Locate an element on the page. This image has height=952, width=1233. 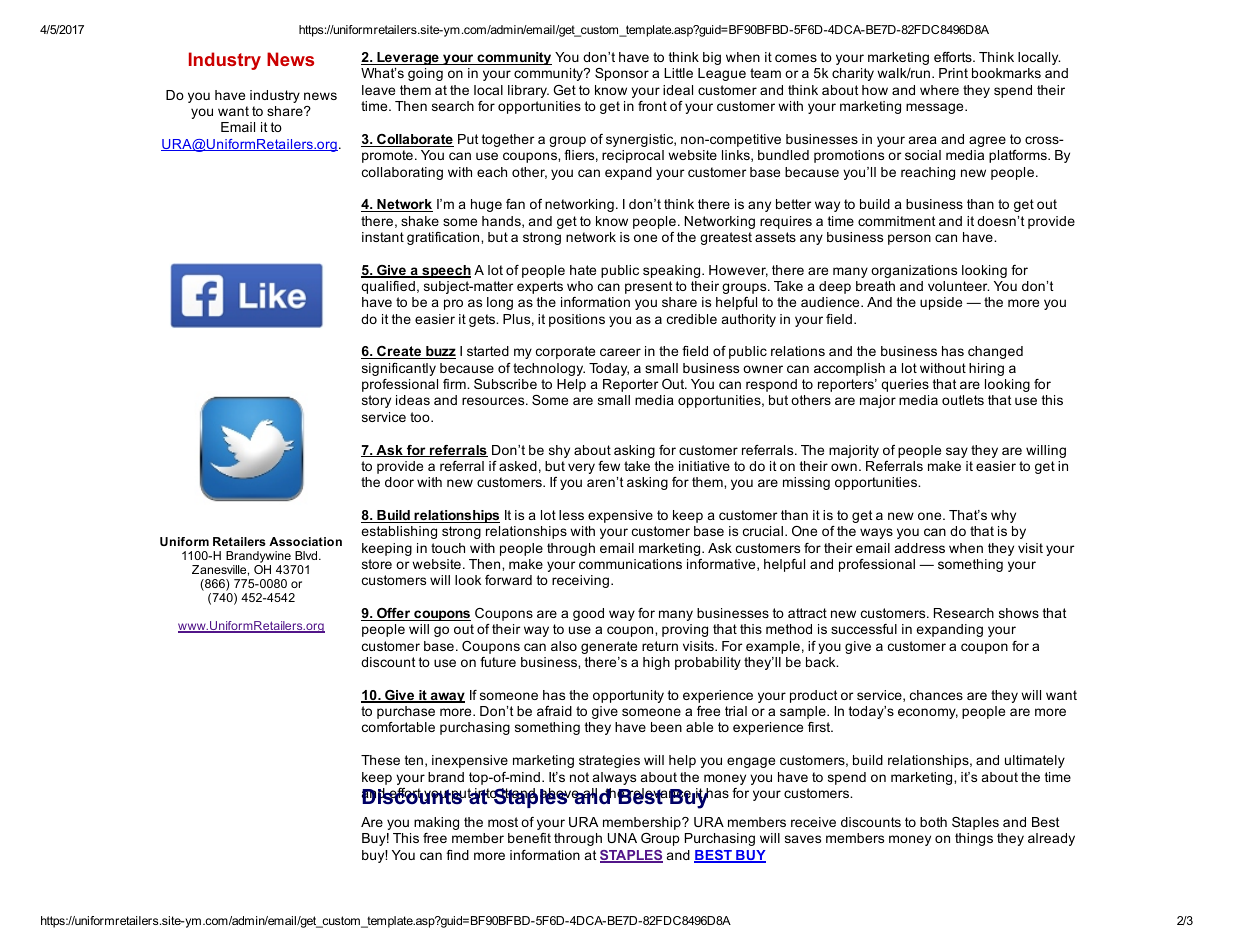
ideal is located at coordinates (678, 90).
